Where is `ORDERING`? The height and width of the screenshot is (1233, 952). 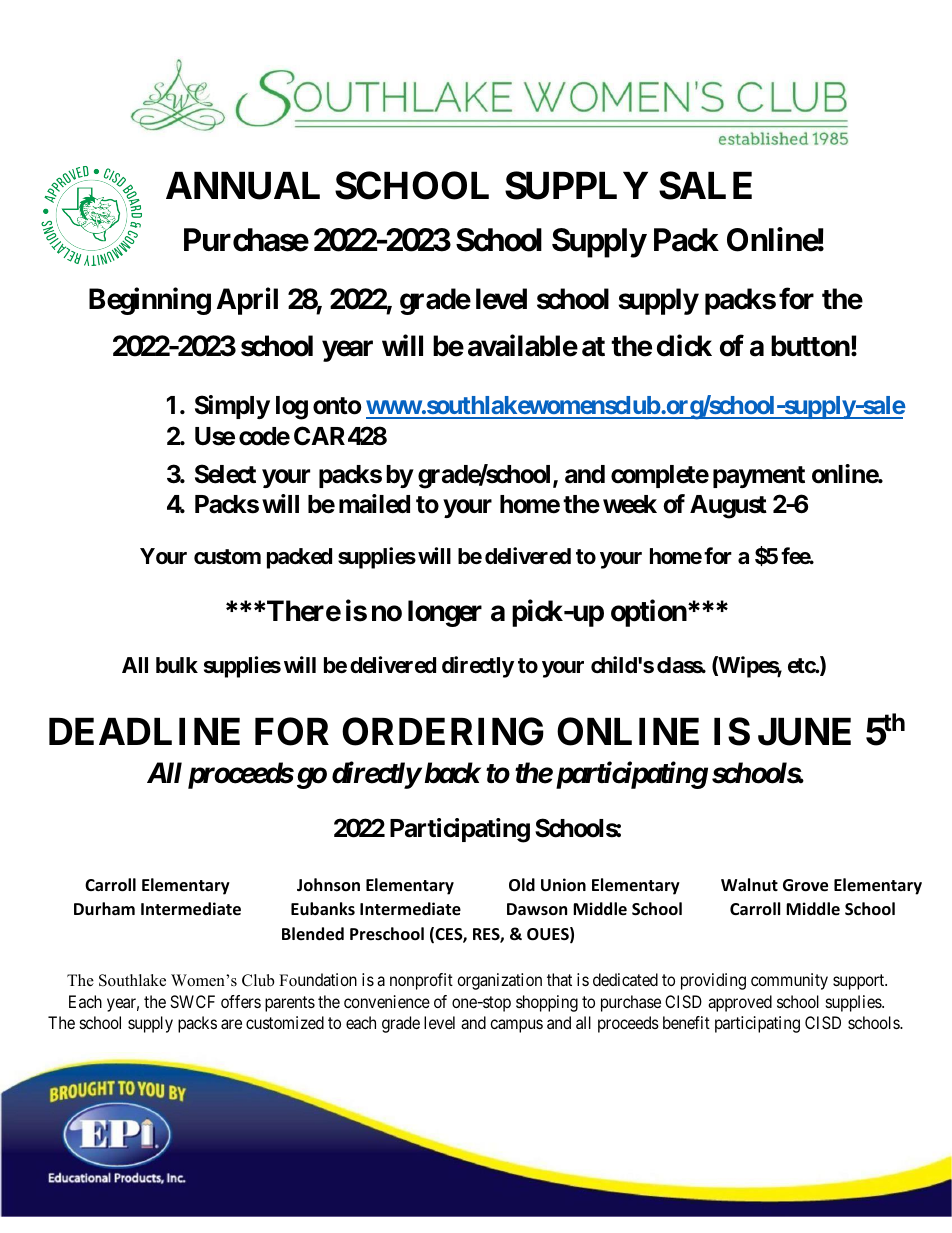
ORDERING is located at coordinates (443, 731).
